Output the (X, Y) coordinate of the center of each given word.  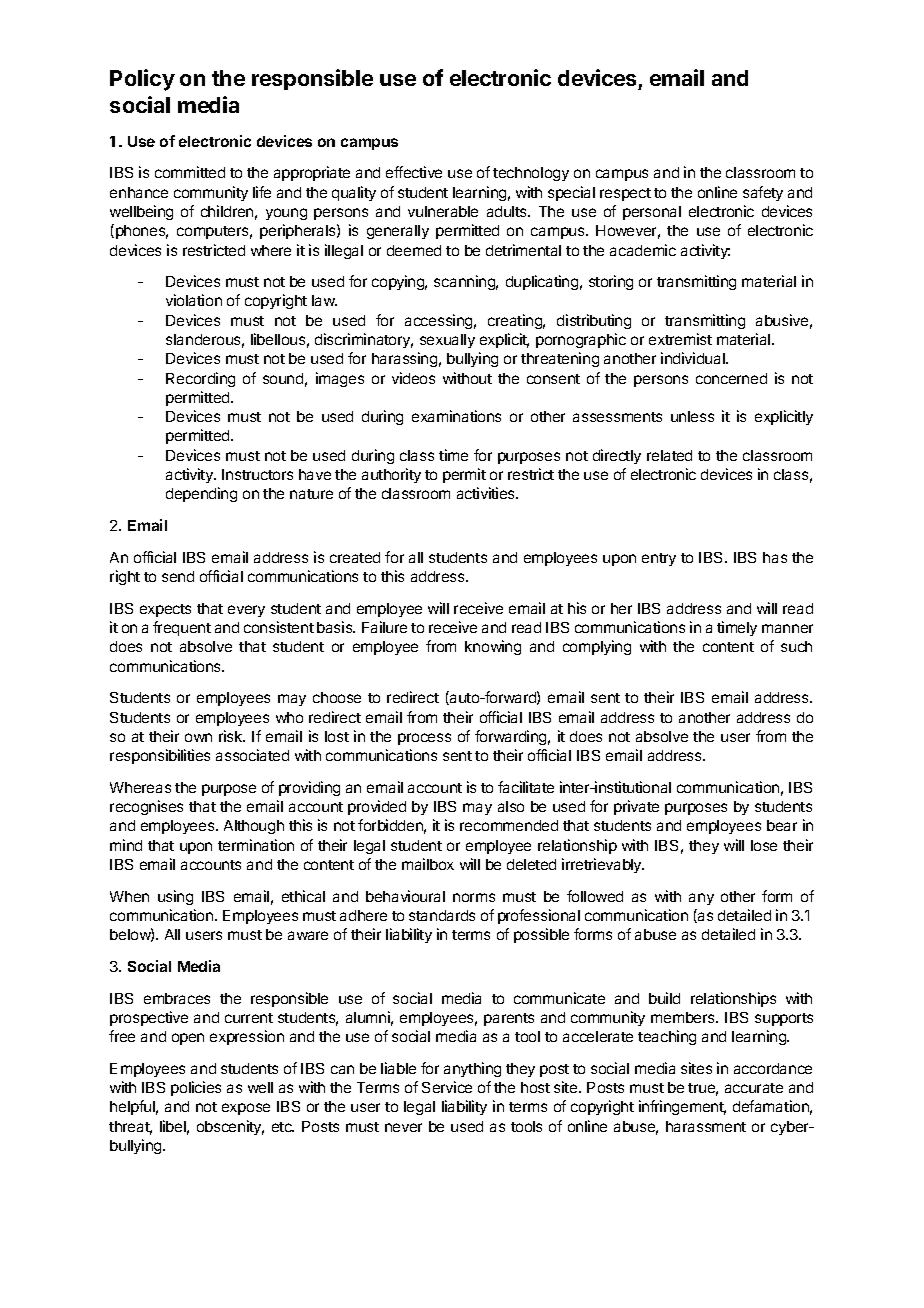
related (669, 455)
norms (474, 897)
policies (196, 1088)
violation (194, 300)
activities (487, 493)
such (796, 646)
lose (764, 845)
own (198, 737)
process (424, 739)
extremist (680, 339)
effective (414, 172)
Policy (142, 80)
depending (201, 494)
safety (763, 193)
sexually (447, 341)
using (175, 897)
